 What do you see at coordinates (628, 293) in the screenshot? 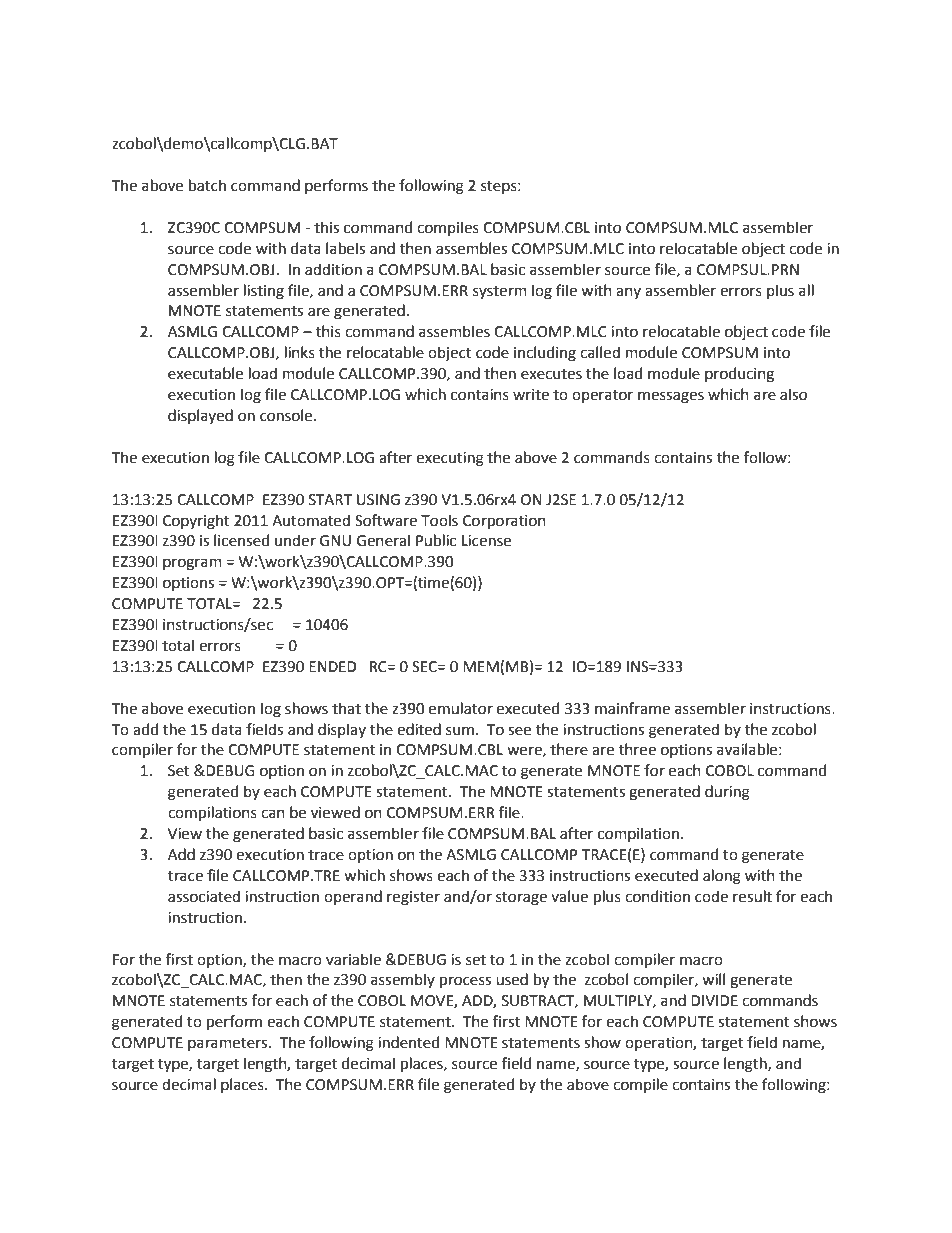
I see `any` at bounding box center [628, 293].
